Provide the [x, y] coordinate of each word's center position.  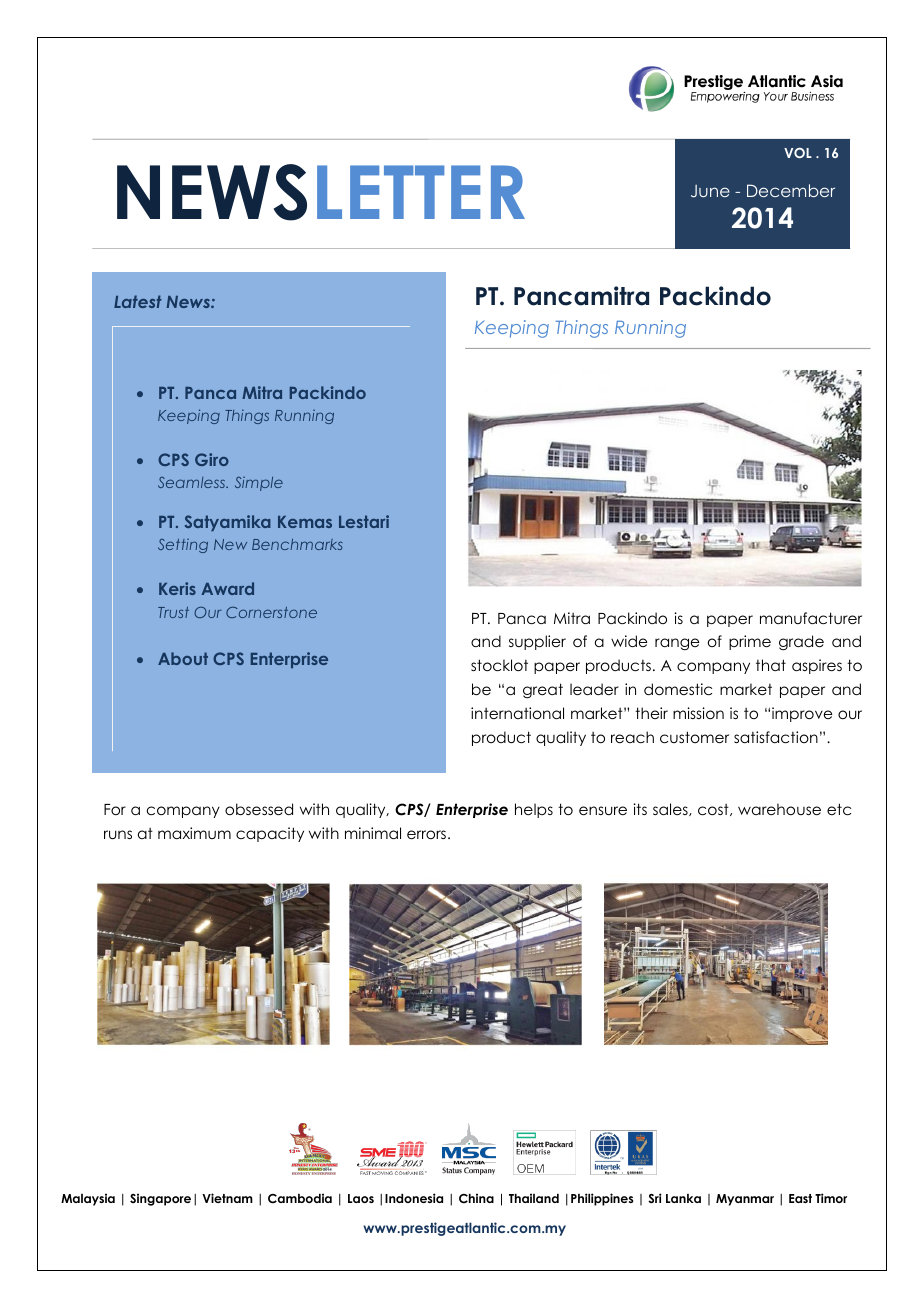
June [710, 191]
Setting [183, 546]
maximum [194, 833]
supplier [537, 642]
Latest [138, 301]
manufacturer [811, 618]
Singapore [160, 1199]
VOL [798, 152]
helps [534, 810]
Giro [212, 459]
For [115, 809]
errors [426, 834]
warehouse [779, 809]
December [791, 190]
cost [714, 810]
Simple [259, 484]
